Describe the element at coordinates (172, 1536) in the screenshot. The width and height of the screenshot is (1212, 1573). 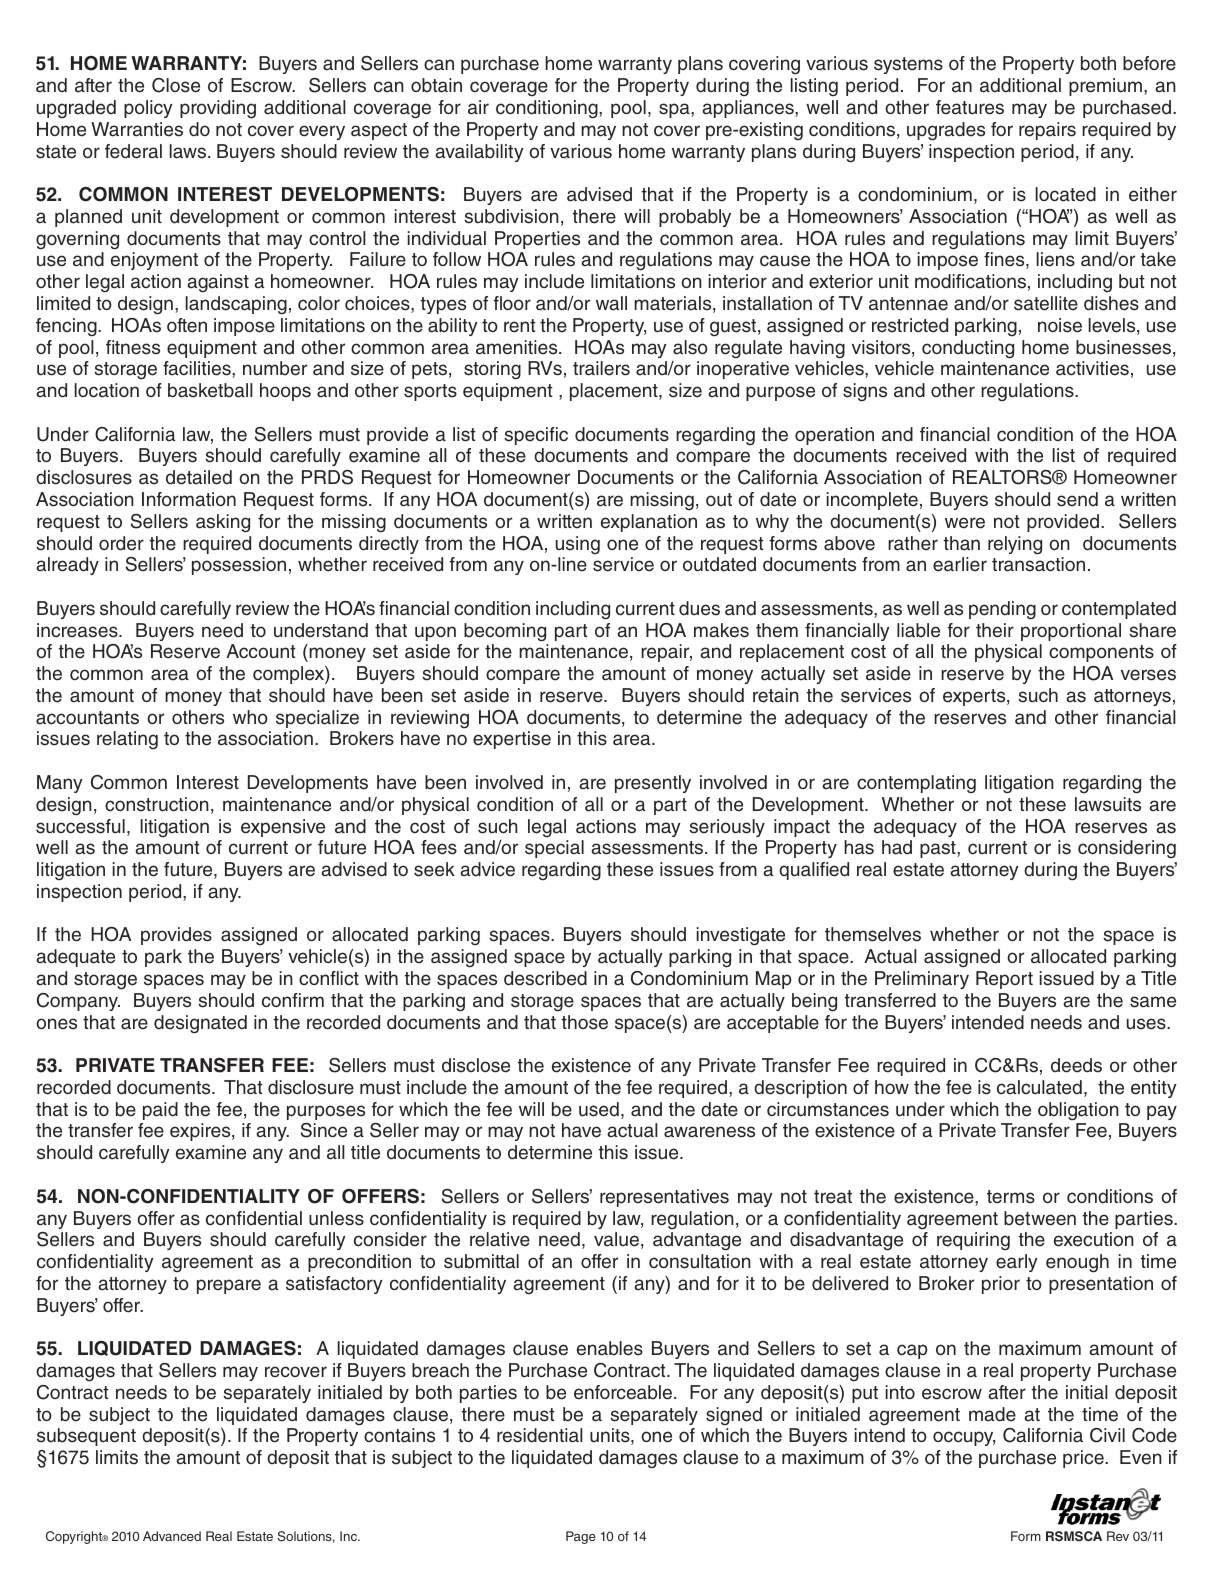
I see `Advanced` at that location.
